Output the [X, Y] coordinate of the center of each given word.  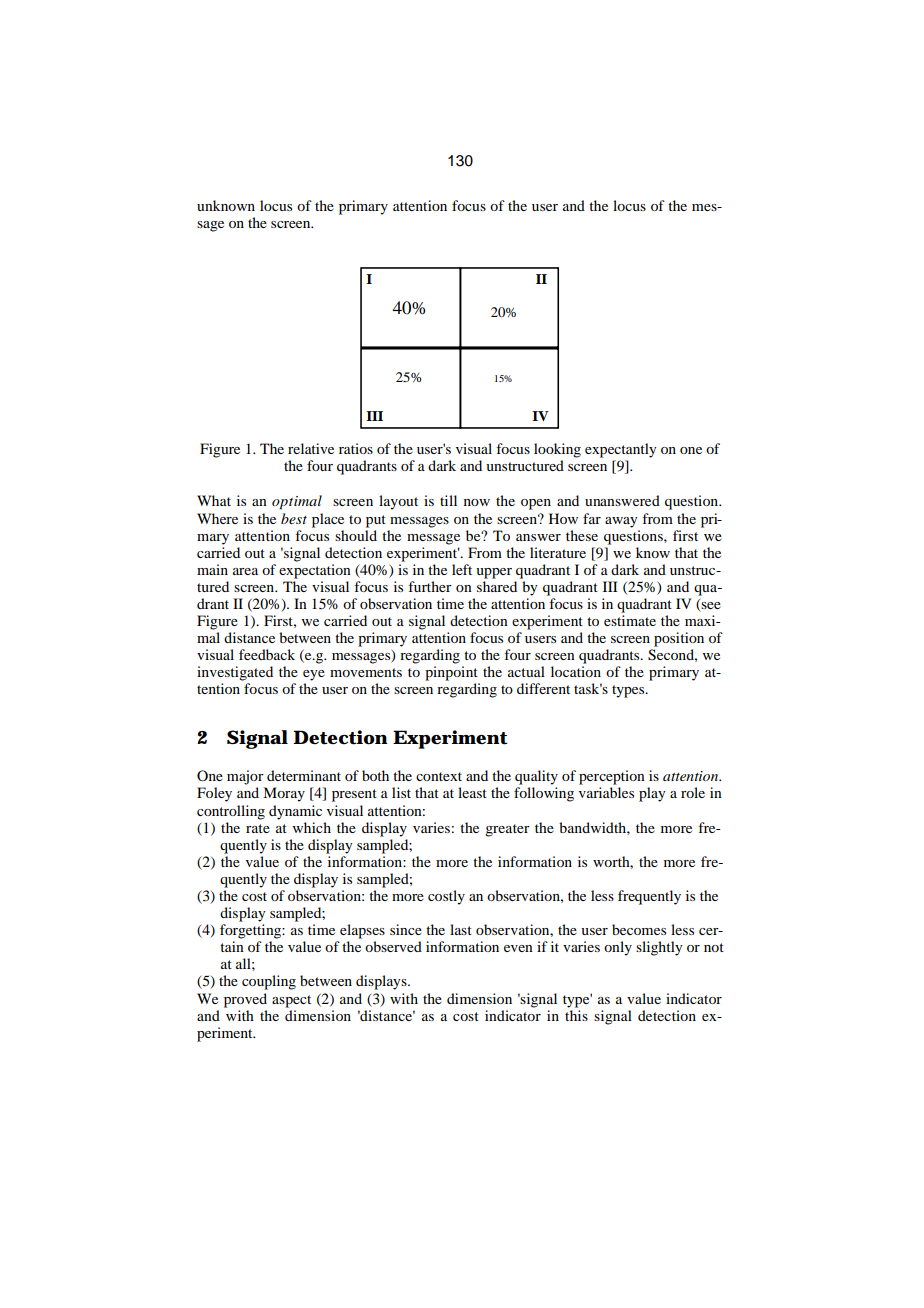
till [448, 500]
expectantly [621, 450]
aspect [291, 1001]
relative [311, 448]
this [576, 1015]
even [518, 948]
